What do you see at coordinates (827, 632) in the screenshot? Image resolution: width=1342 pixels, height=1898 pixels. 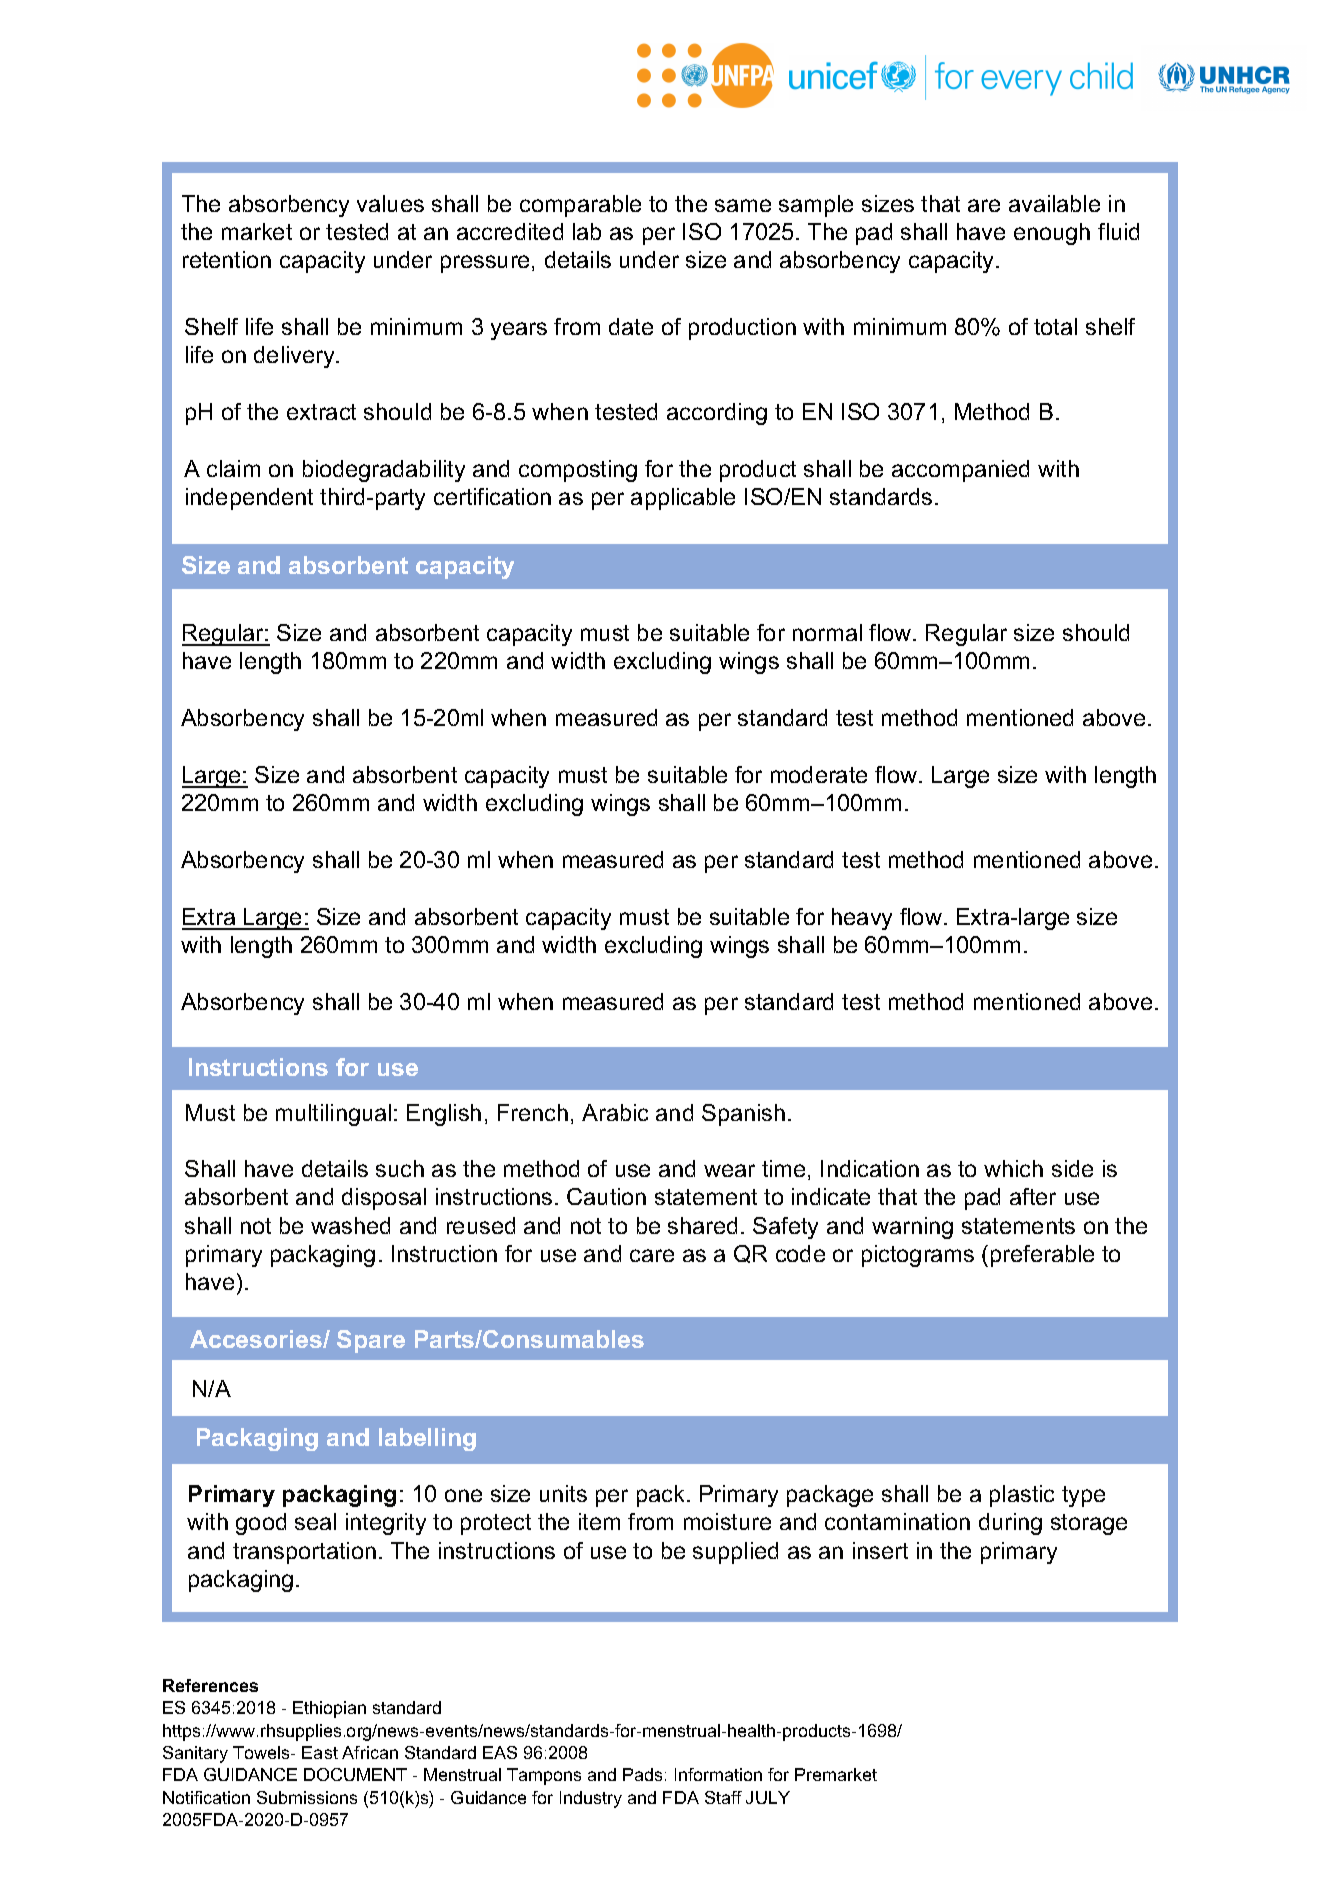 I see `normal` at bounding box center [827, 632].
